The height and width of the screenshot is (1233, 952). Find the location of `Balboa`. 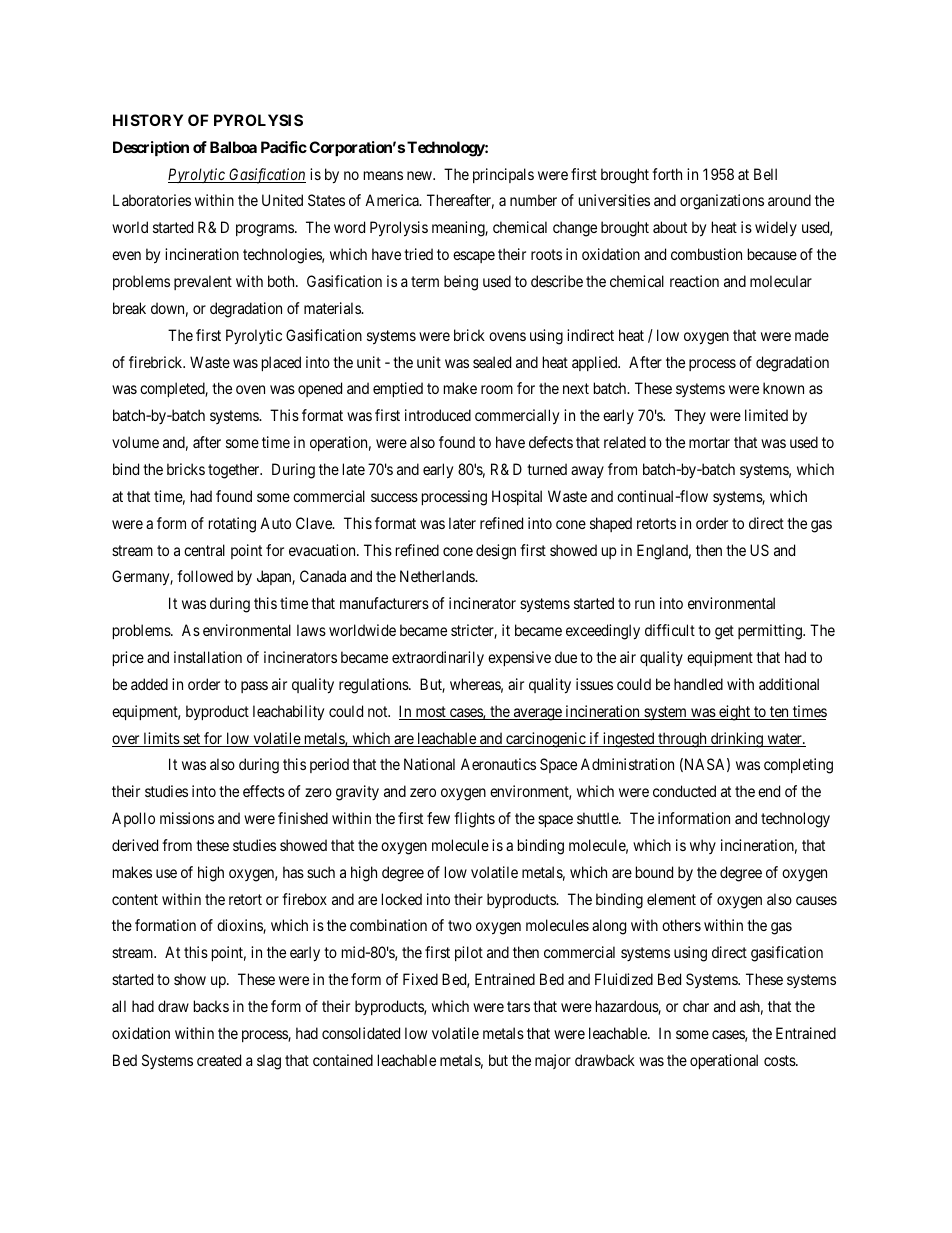

Balboa is located at coordinates (233, 147).
